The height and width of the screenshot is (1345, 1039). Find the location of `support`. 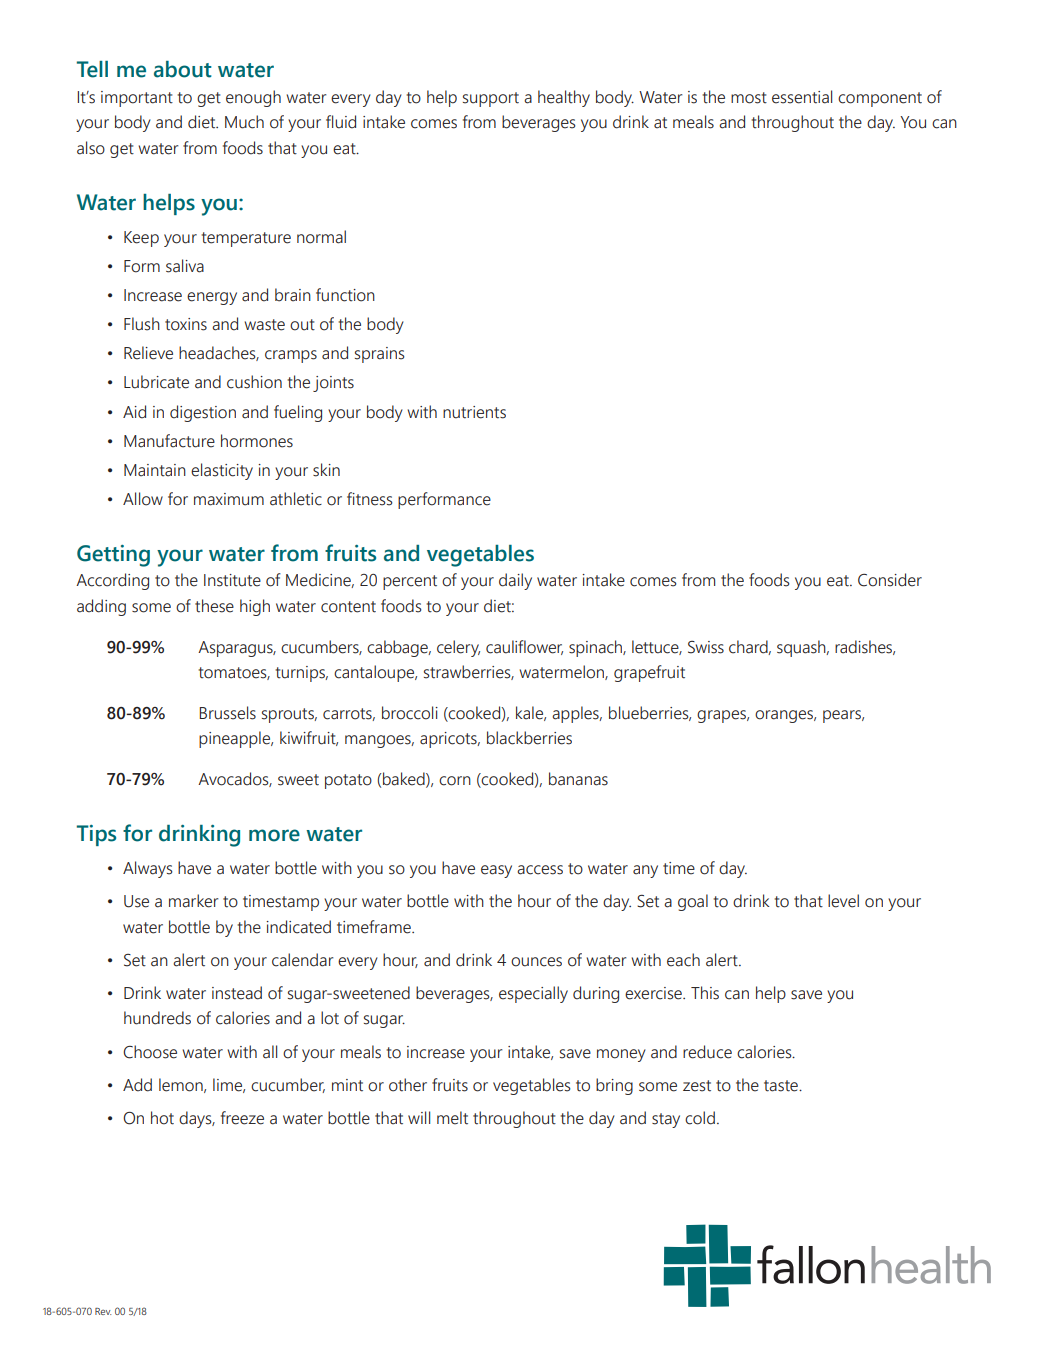

support is located at coordinates (491, 99).
